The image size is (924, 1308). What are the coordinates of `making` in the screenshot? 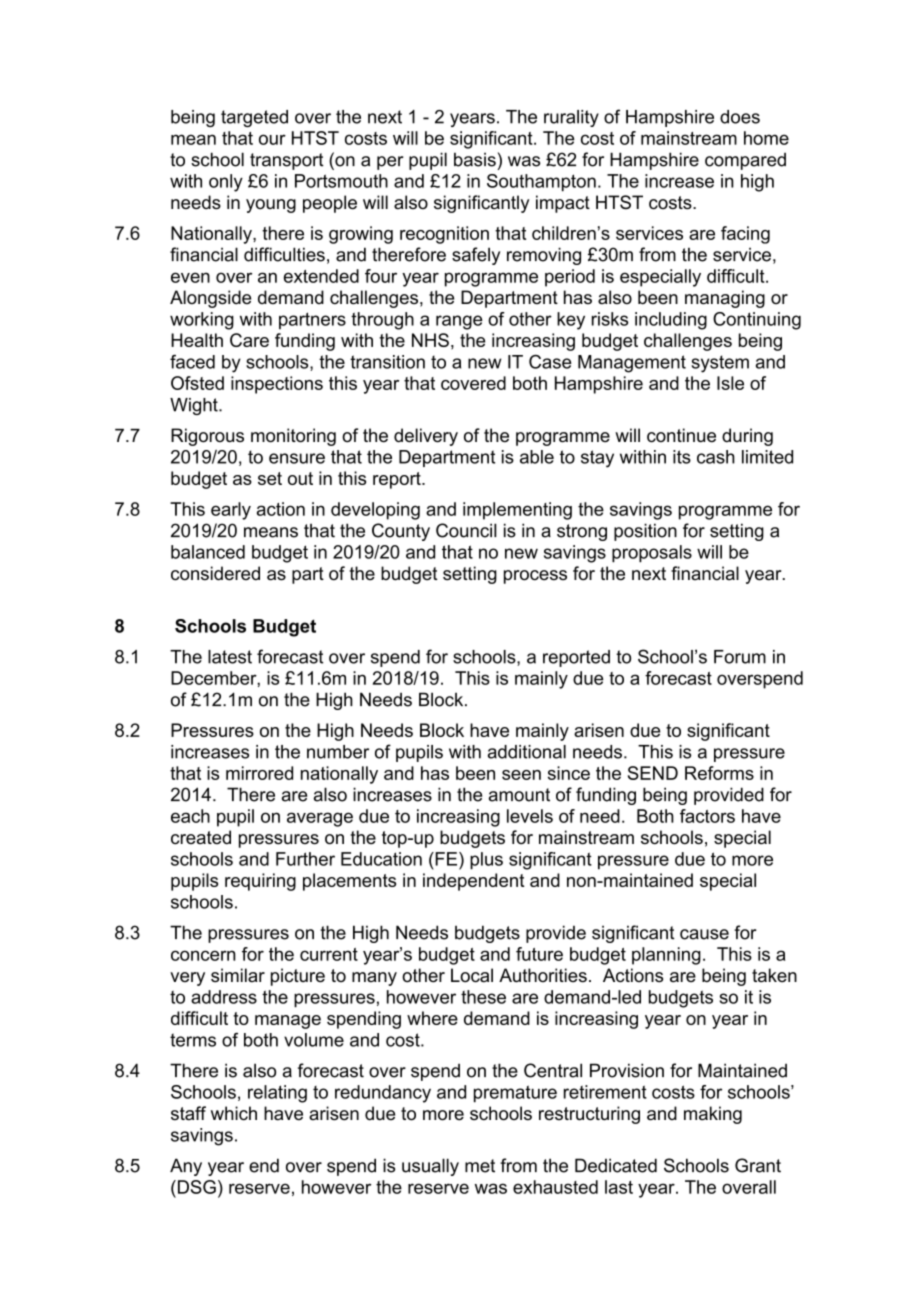 It's located at (713, 1115).
